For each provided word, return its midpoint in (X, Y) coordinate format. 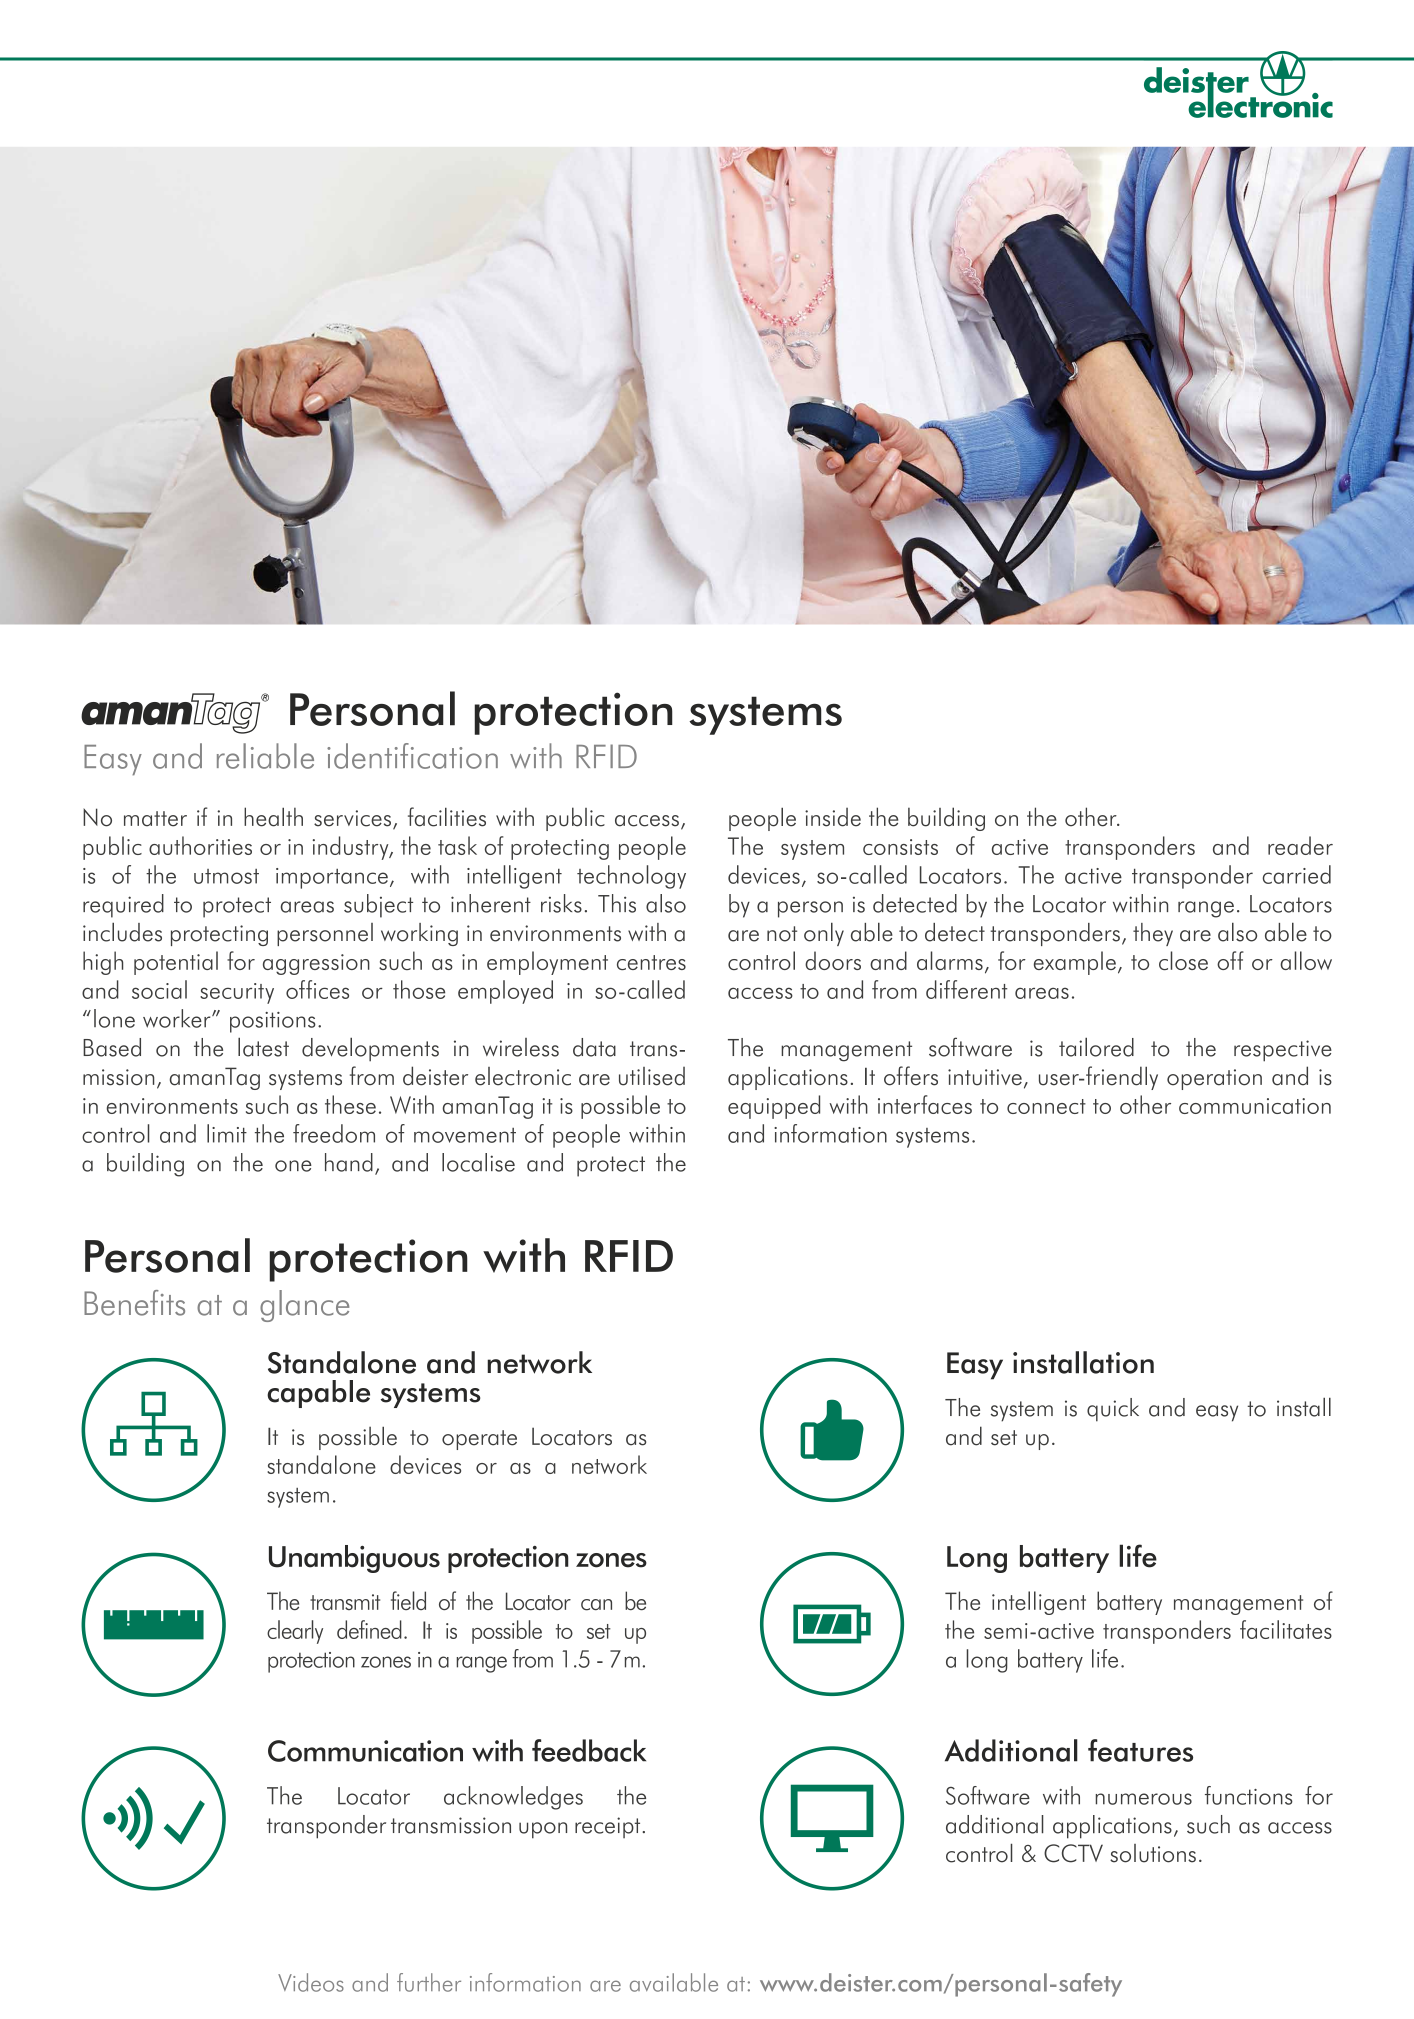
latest (263, 1047)
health (273, 817)
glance (304, 1306)
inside (833, 817)
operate (479, 1440)
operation (1214, 1079)
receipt (609, 1827)
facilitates (1286, 1629)
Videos (311, 1982)
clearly (295, 1632)
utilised (652, 1076)
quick (1113, 1410)
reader (1300, 845)
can (596, 1605)
